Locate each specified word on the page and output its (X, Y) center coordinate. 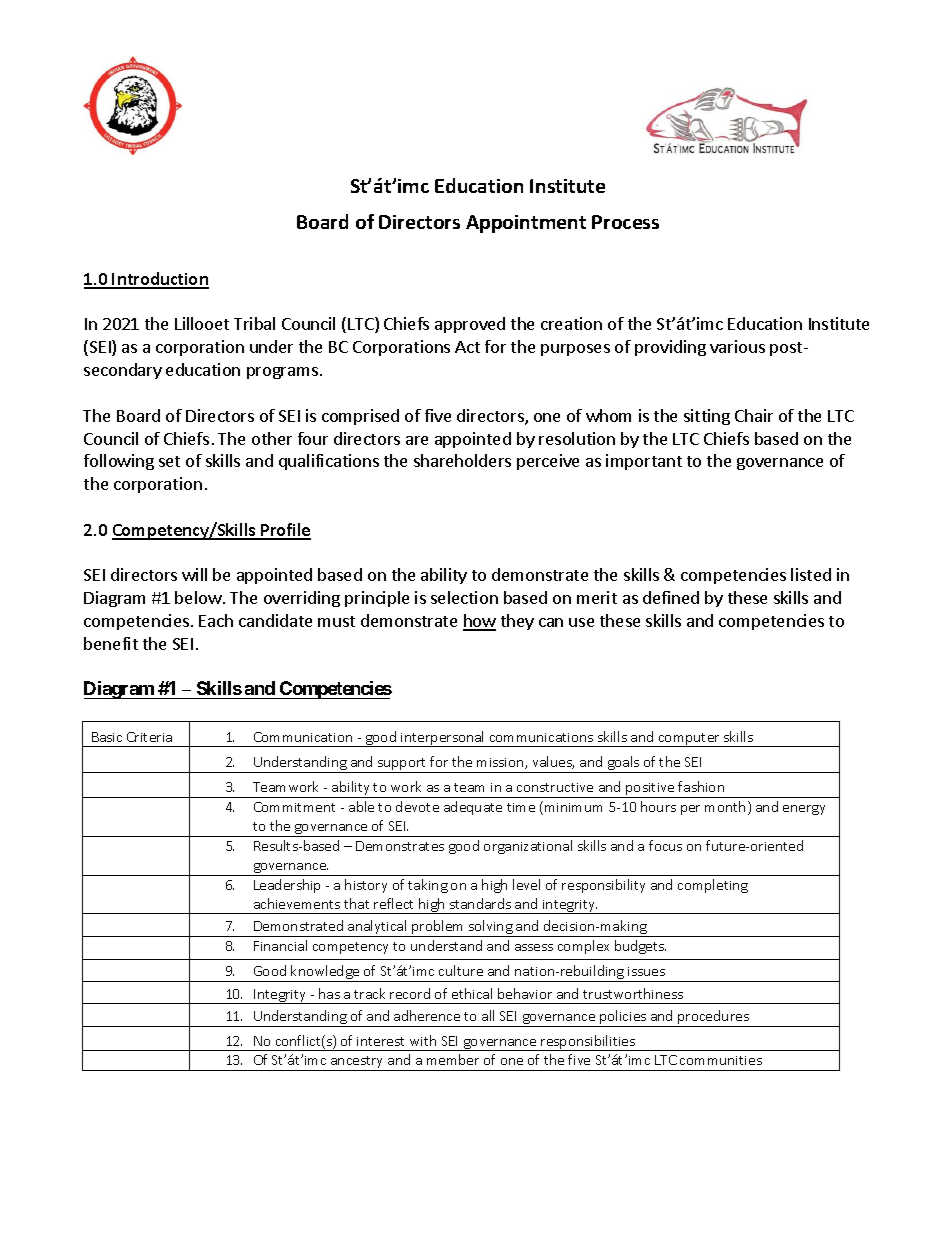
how (479, 622)
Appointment (526, 224)
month (725, 806)
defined (671, 597)
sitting (707, 417)
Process (625, 222)
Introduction (160, 280)
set (169, 461)
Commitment (294, 807)
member (453, 1059)
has (329, 993)
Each (216, 620)
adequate (473, 808)
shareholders (462, 460)
